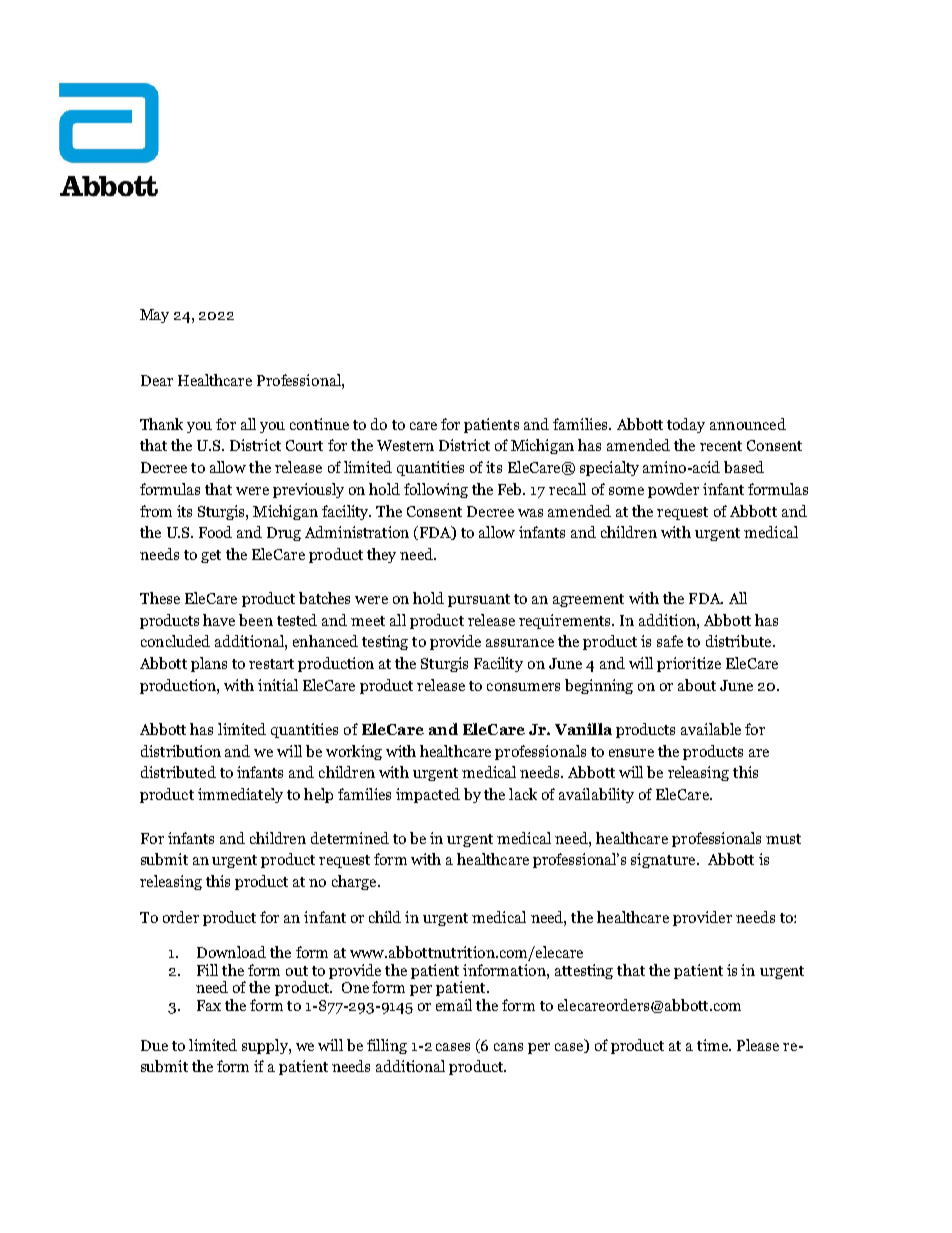  Describe the element at coordinates (670, 641) in the document. I see `safe` at that location.
